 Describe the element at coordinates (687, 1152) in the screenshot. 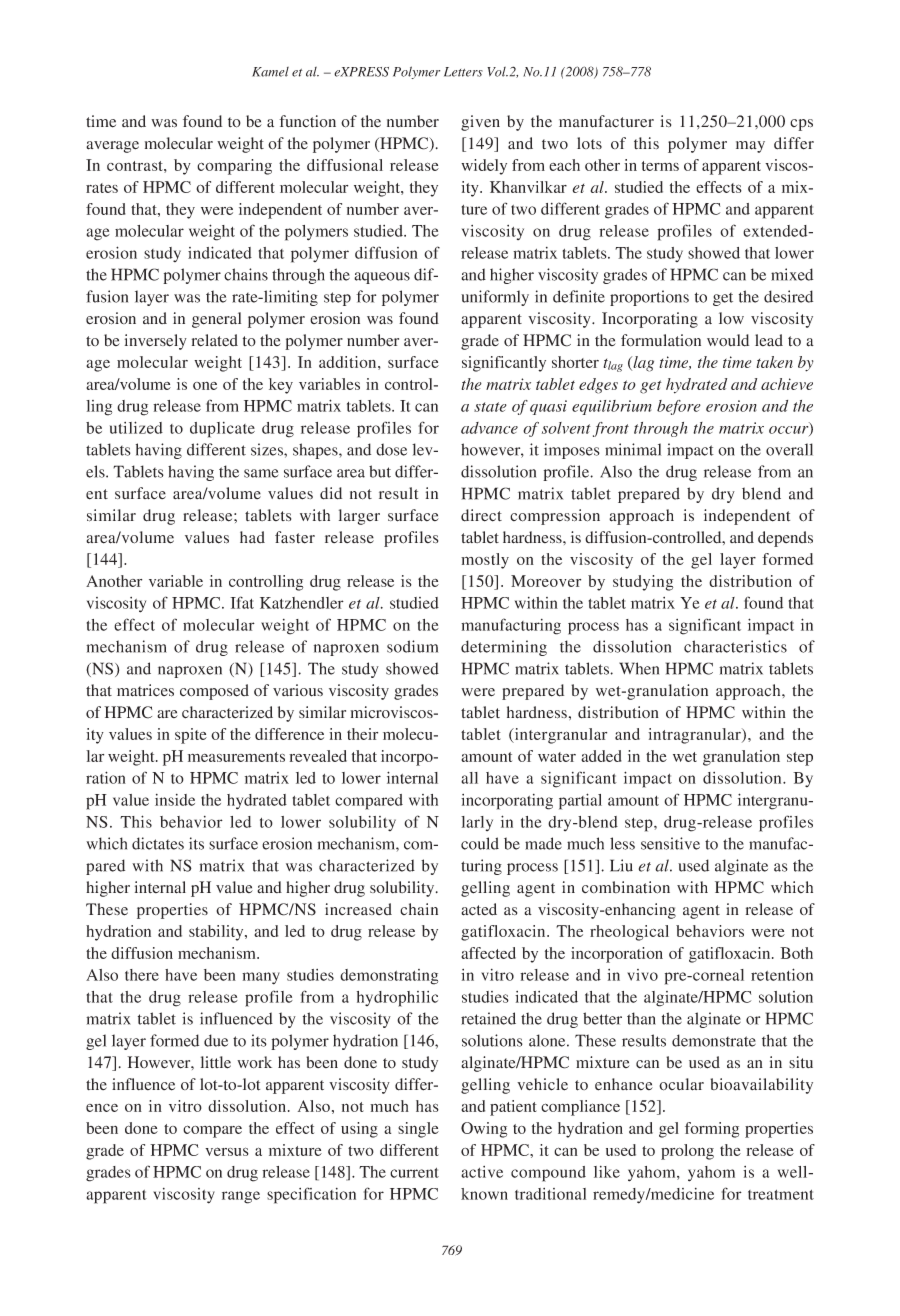

I see `prolong` at that location.
